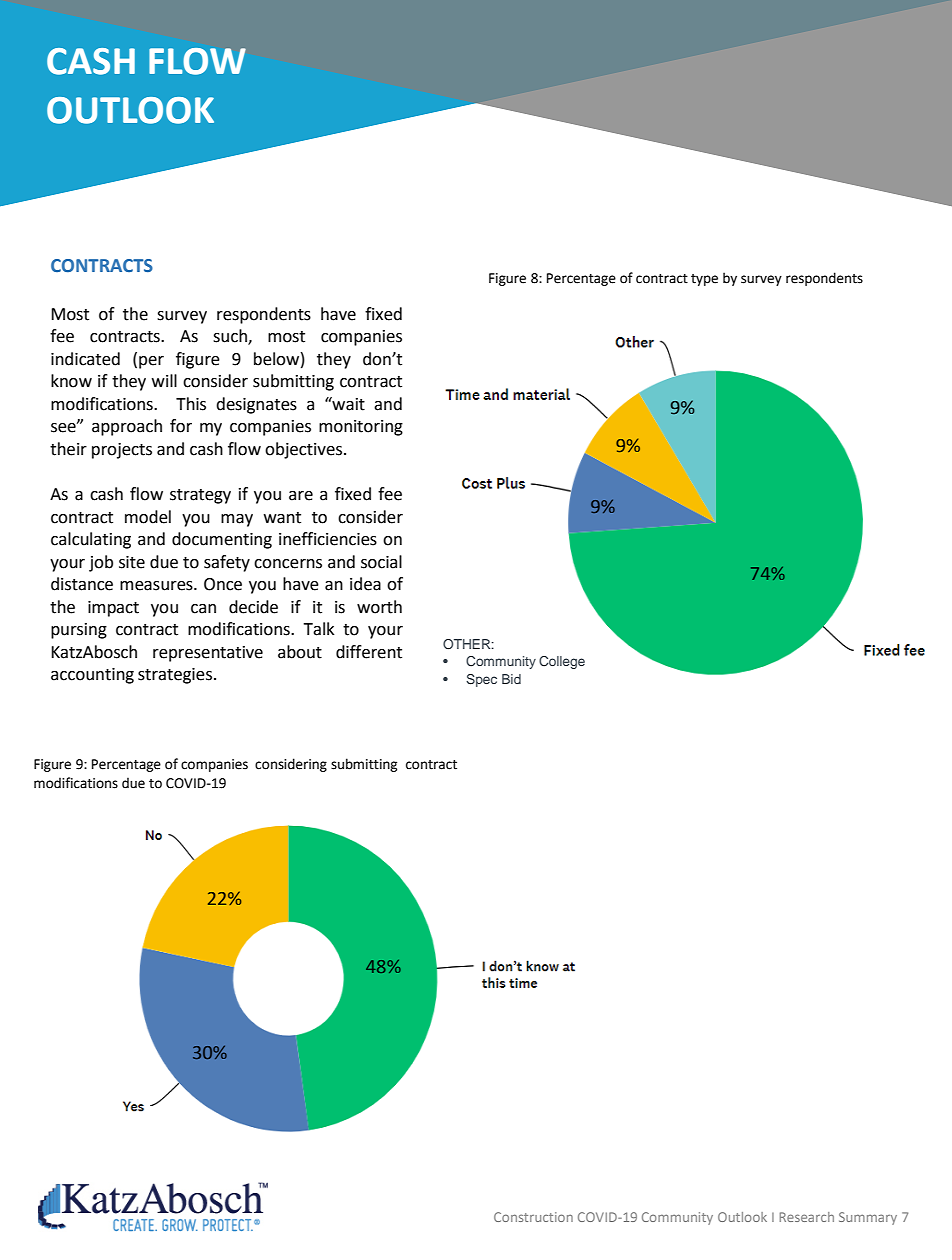 The image size is (952, 1260). I want to click on Spec, so click(481, 680).
